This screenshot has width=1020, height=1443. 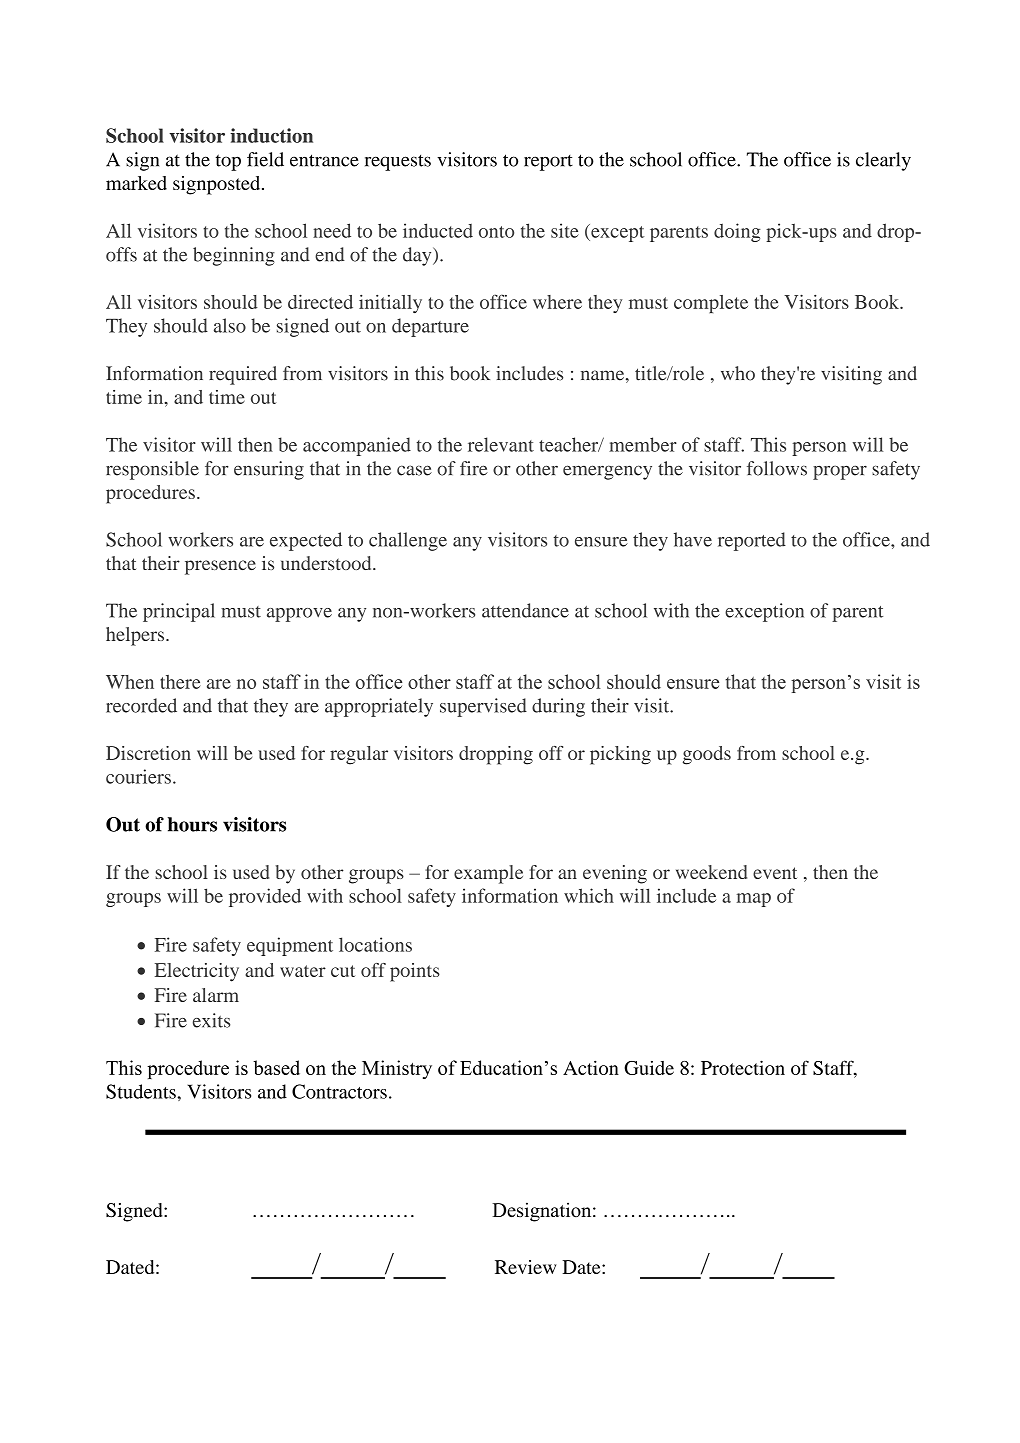 What do you see at coordinates (228, 162) in the screenshot?
I see `top` at bounding box center [228, 162].
